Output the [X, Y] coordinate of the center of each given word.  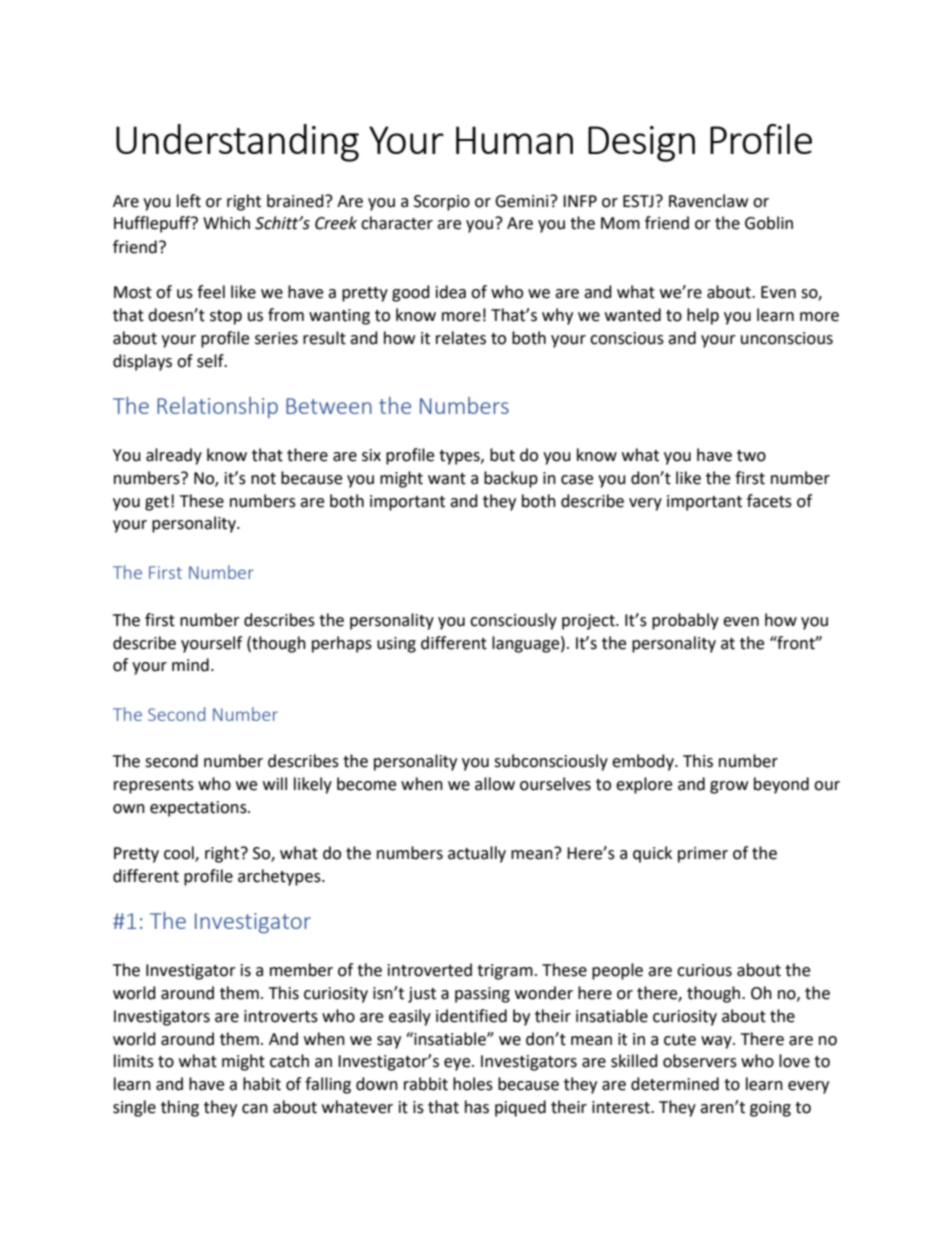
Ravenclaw [708, 201]
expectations [199, 809]
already [174, 456]
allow [495, 784]
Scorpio [442, 203]
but [502, 455]
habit [262, 1084]
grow [729, 787]
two [751, 456]
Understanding [237, 143]
